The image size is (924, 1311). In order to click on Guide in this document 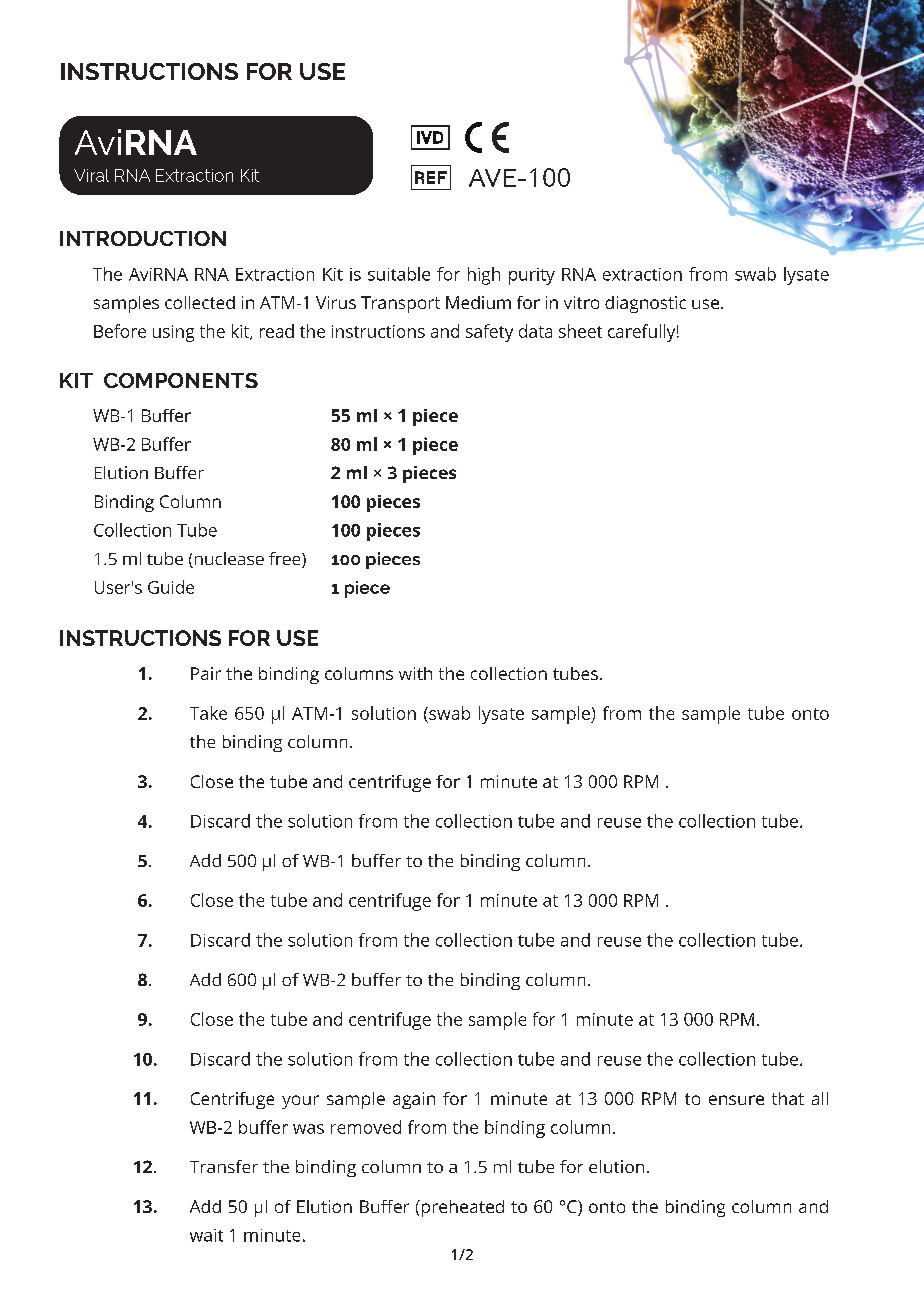, I will do `click(171, 587)`.
